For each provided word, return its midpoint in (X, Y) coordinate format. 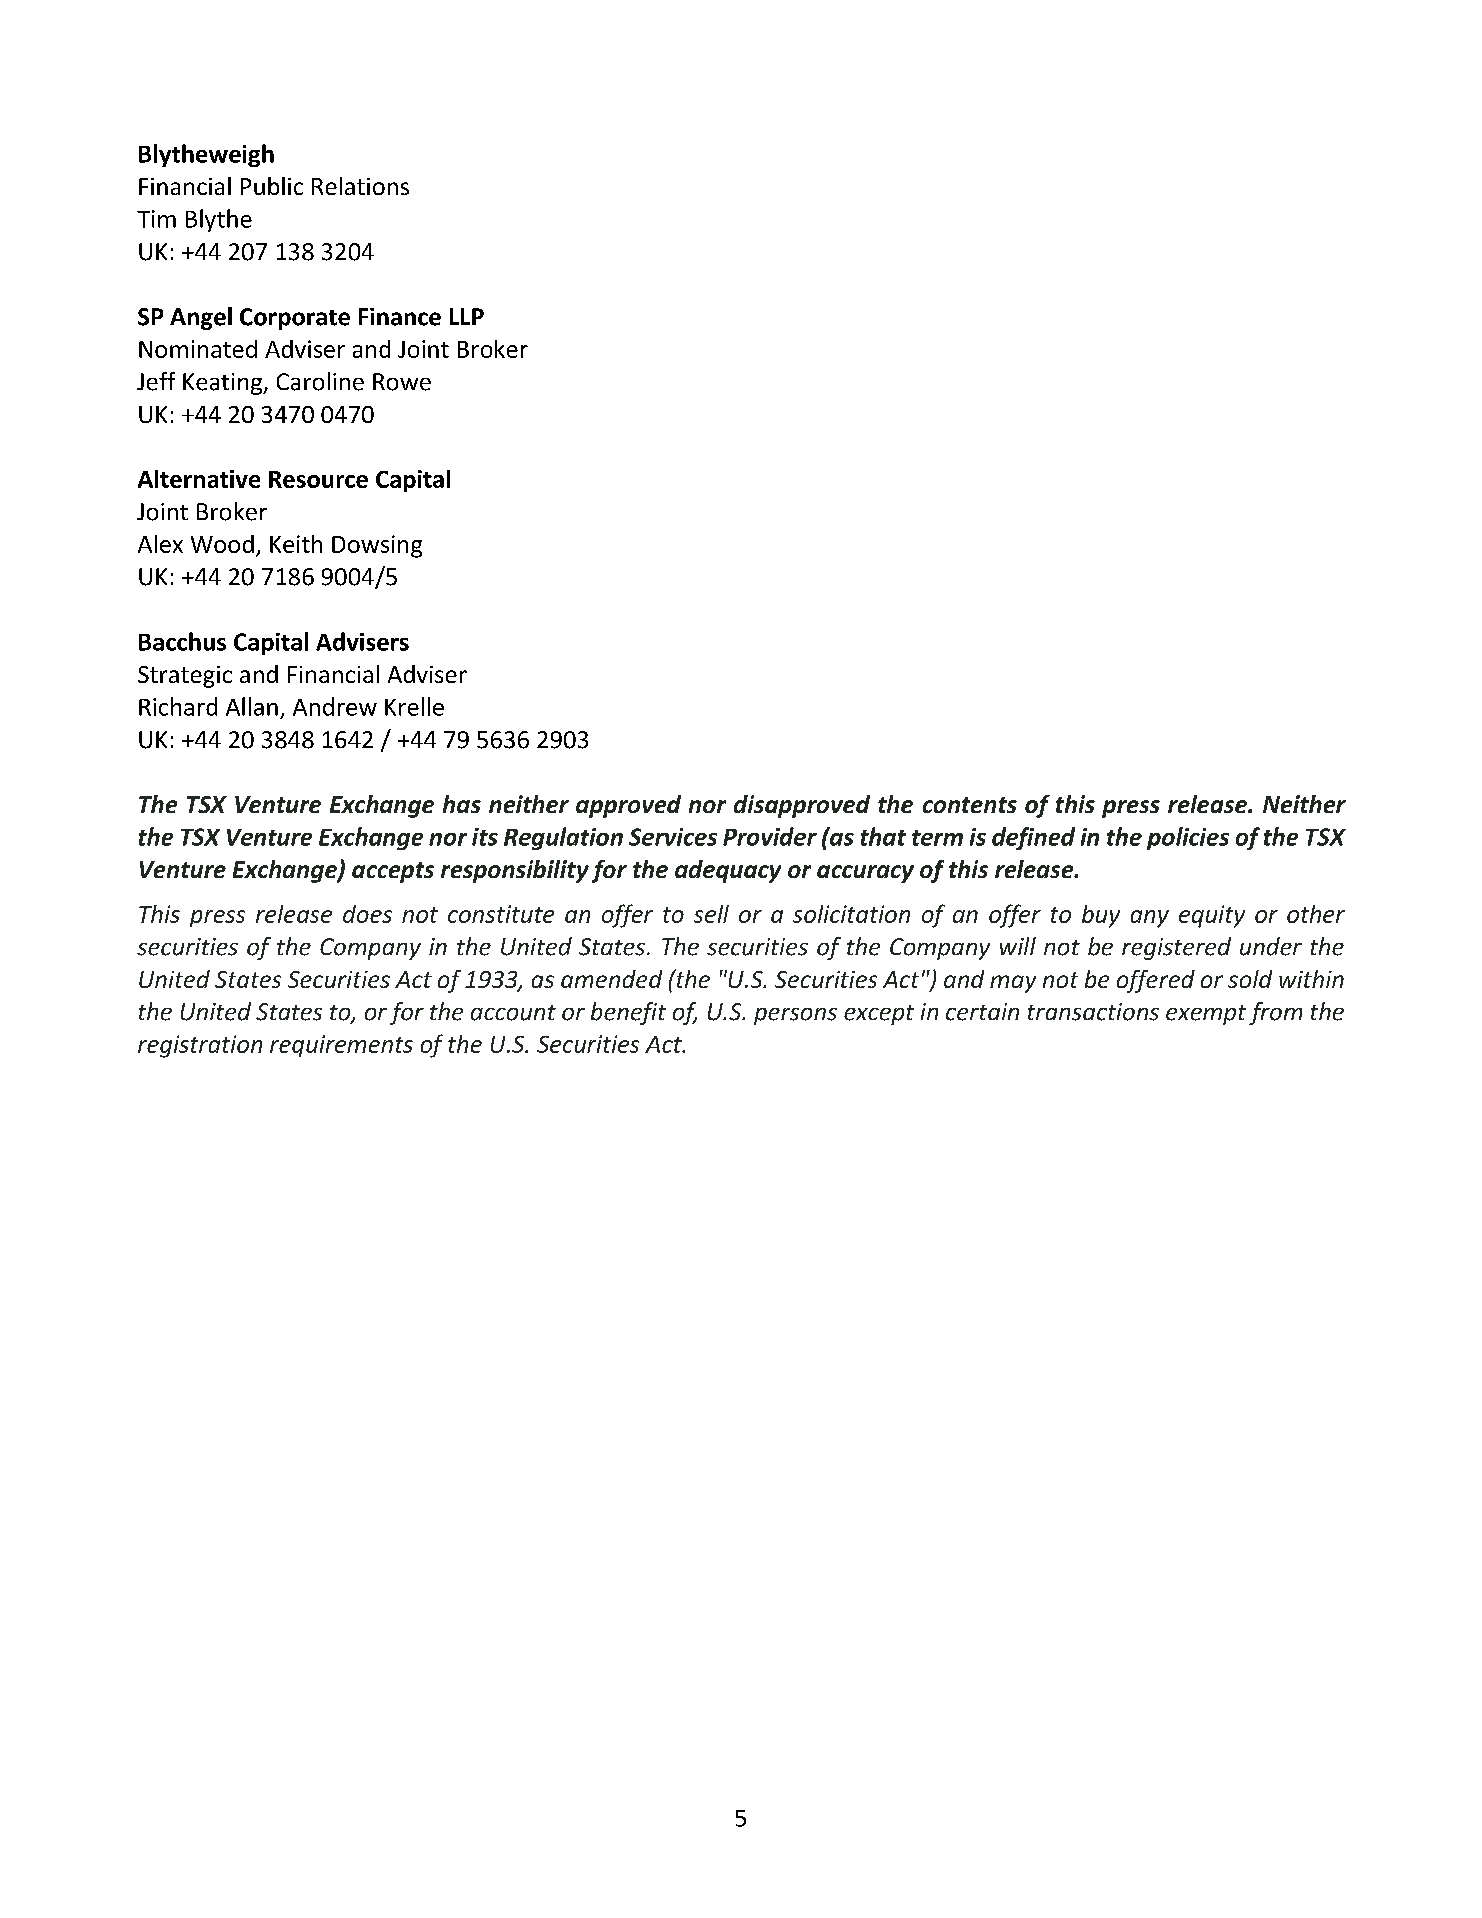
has (462, 804)
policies (1188, 838)
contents (970, 805)
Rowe (402, 382)
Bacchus (182, 641)
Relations (360, 186)
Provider (770, 836)
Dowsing (377, 546)
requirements (341, 1046)
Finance (400, 317)
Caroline (320, 381)
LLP (467, 316)
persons (795, 1016)
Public (272, 186)
